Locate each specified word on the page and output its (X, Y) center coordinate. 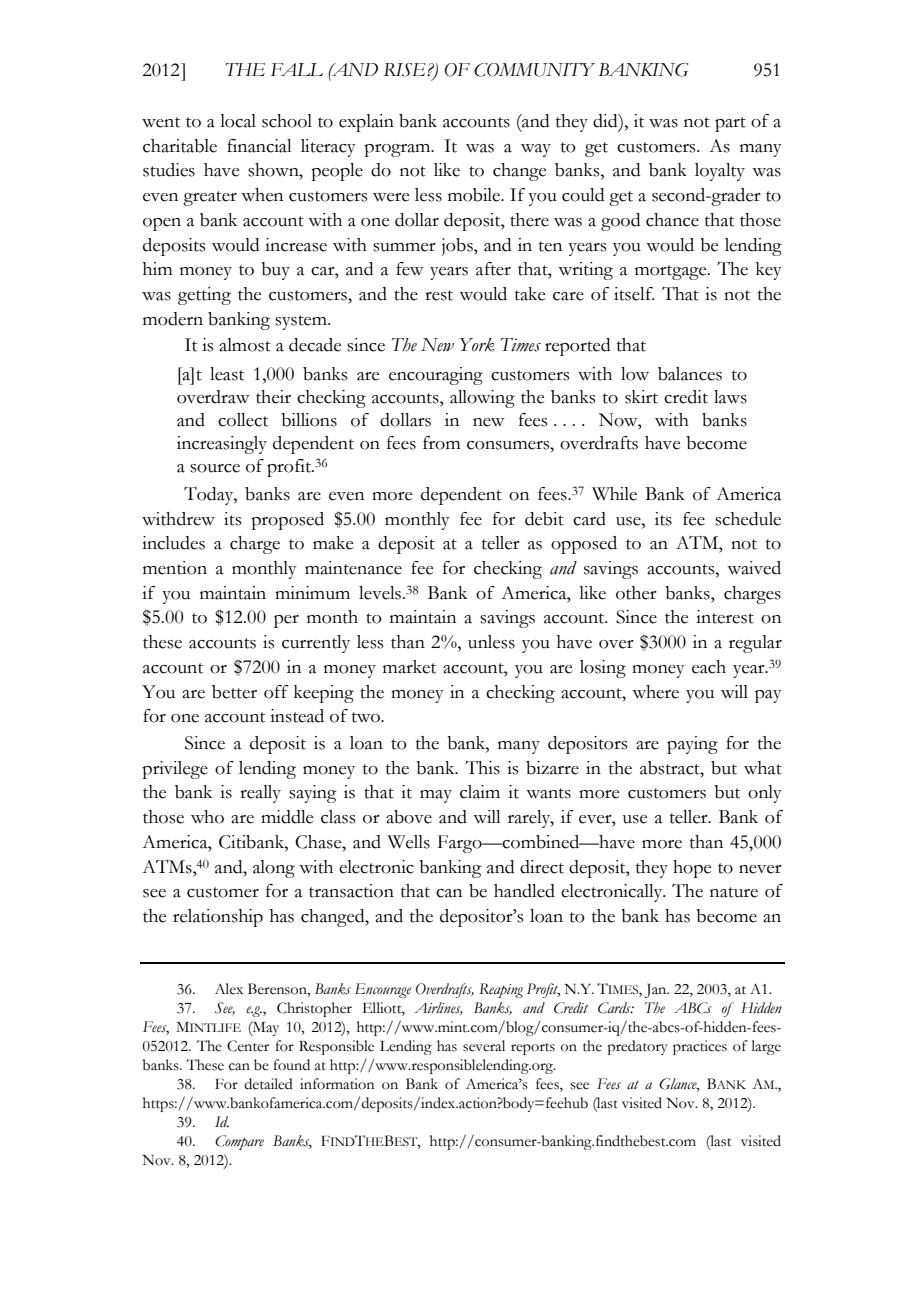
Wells (409, 842)
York (477, 345)
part (730, 124)
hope (692, 869)
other (636, 593)
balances (690, 374)
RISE (406, 70)
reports (533, 1049)
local (238, 121)
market (409, 667)
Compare (239, 1142)
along (274, 869)
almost (245, 345)
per (286, 621)
